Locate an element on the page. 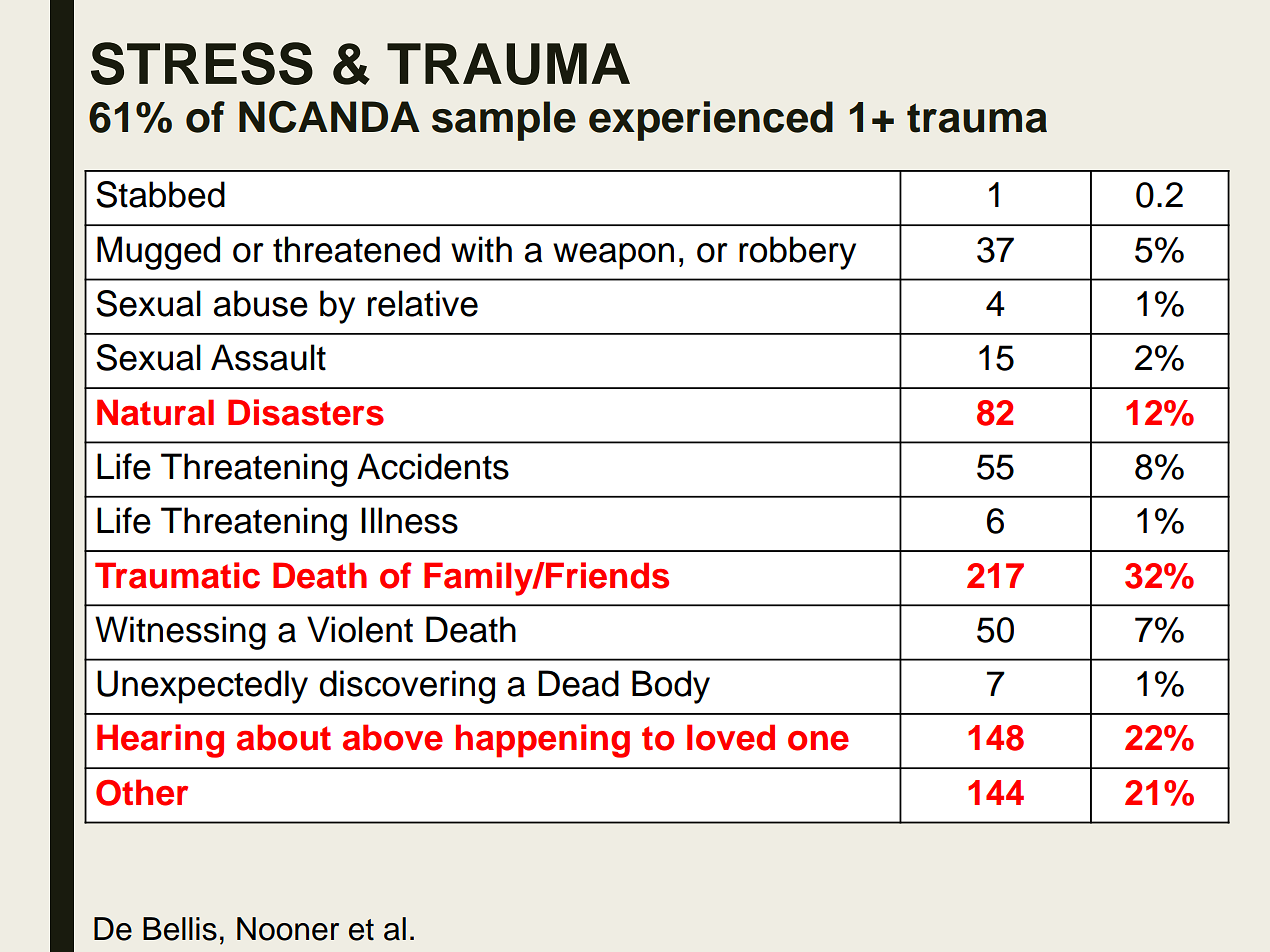 Image resolution: width=1270 pixels, height=952 pixels. Accidents is located at coordinates (433, 466).
